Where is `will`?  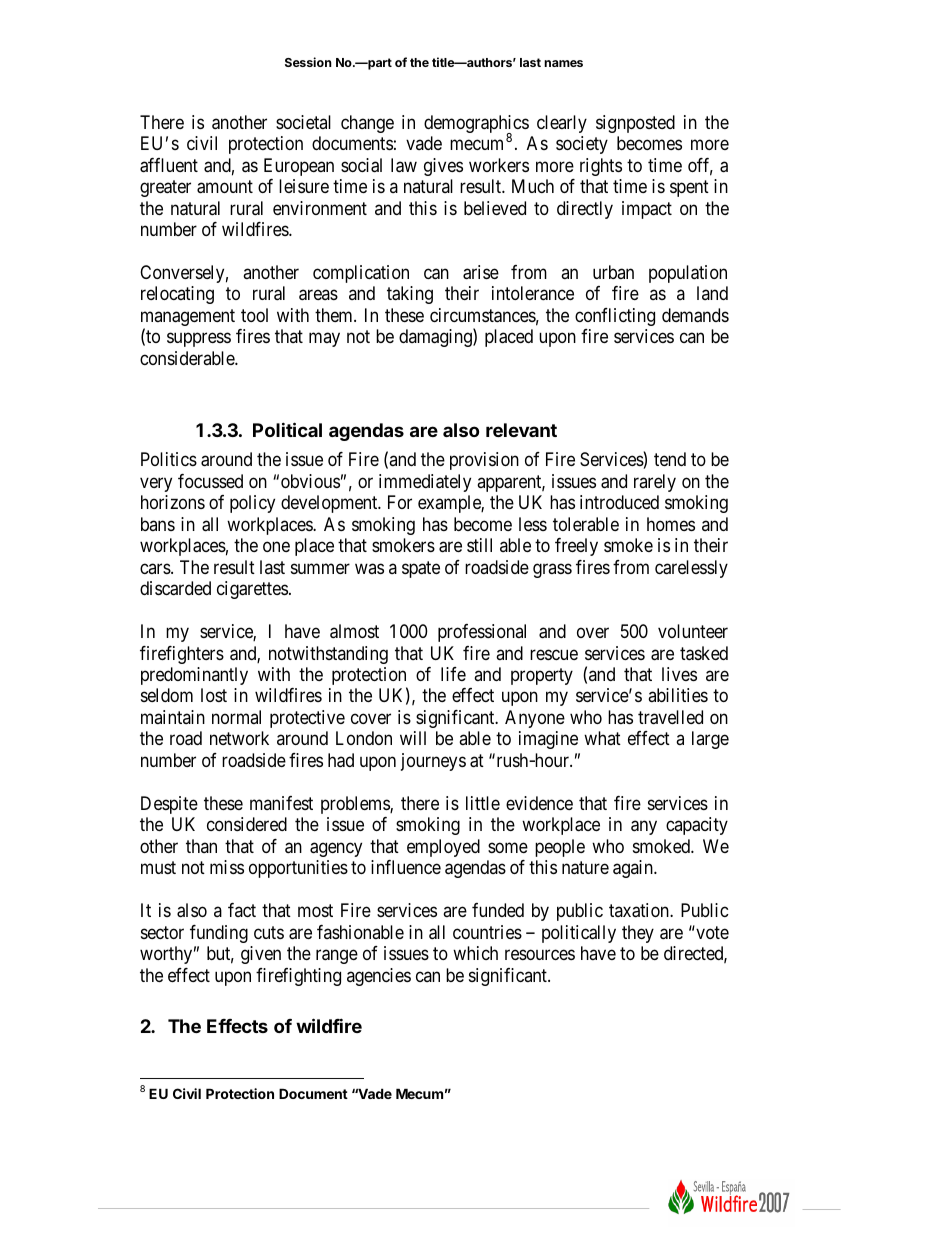
will is located at coordinates (413, 738).
